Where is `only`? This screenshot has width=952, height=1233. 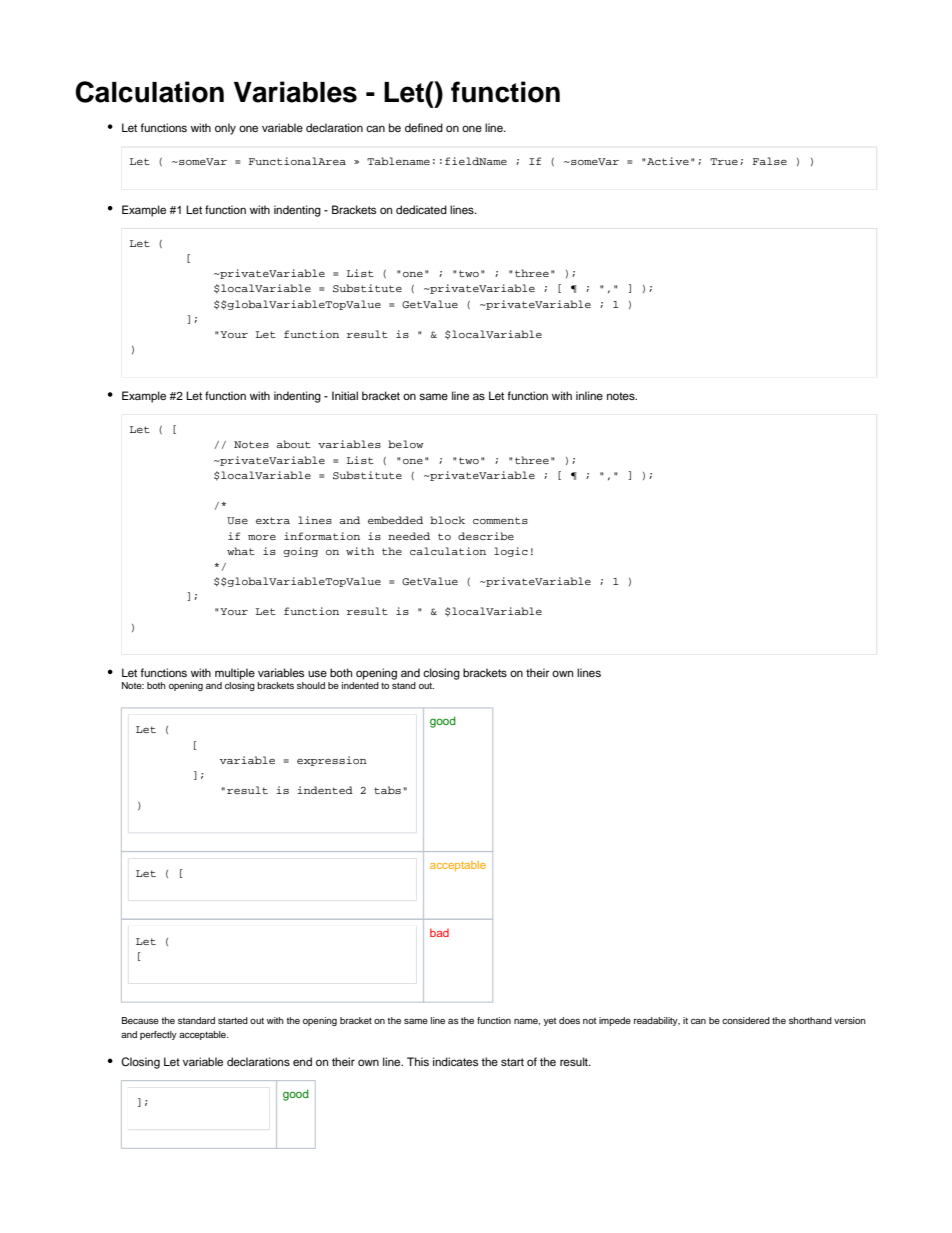 only is located at coordinates (225, 129).
